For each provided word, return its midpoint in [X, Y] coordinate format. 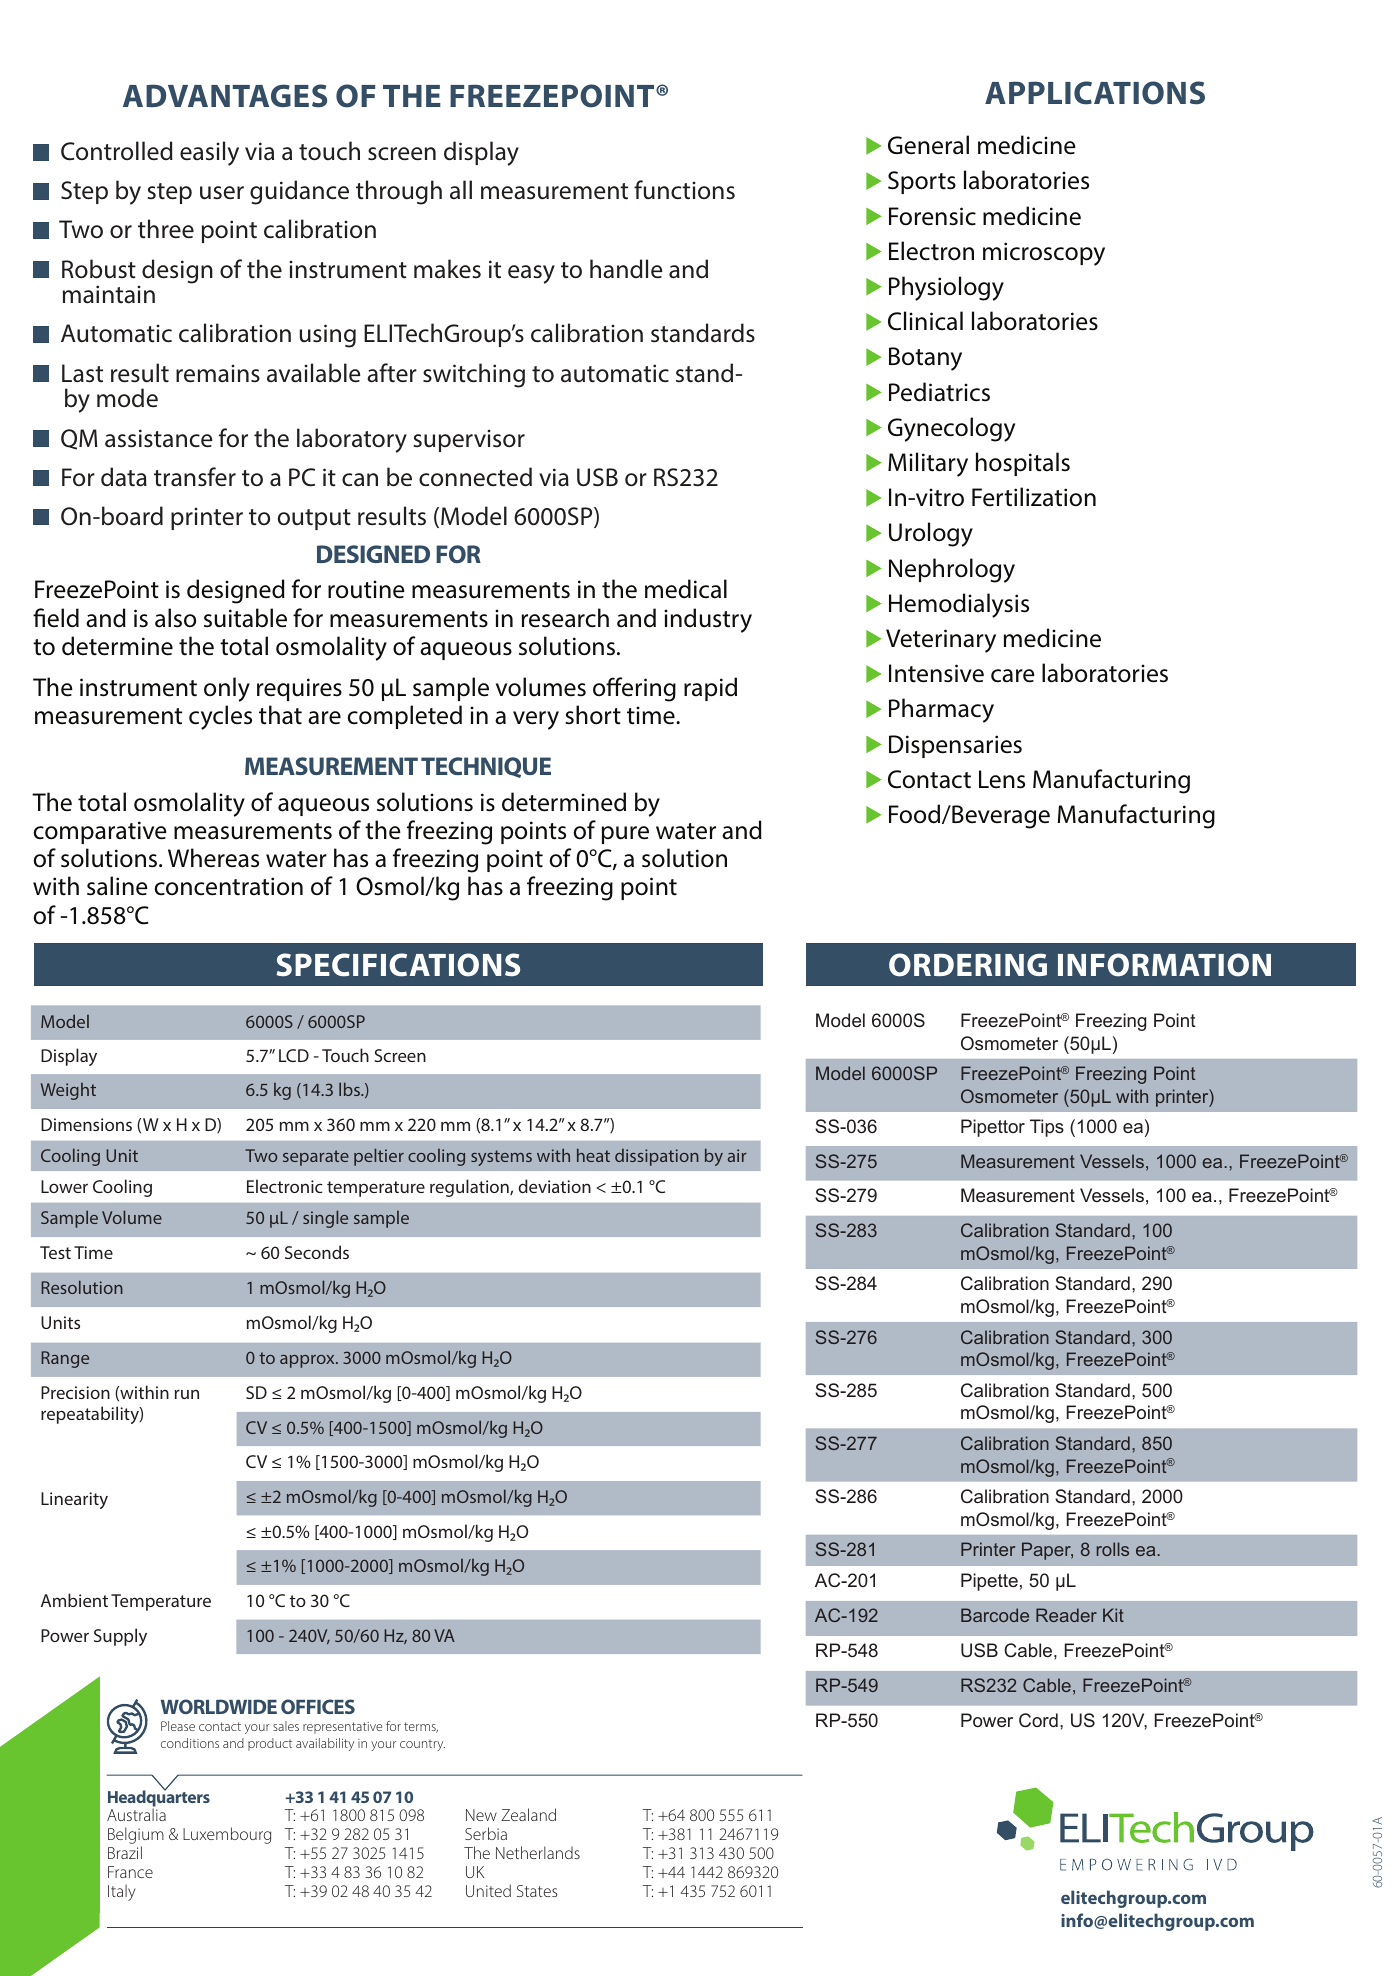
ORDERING [968, 965]
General [928, 145]
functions [684, 190]
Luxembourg [227, 1835]
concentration [229, 886]
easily [209, 153]
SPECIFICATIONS [398, 965]
